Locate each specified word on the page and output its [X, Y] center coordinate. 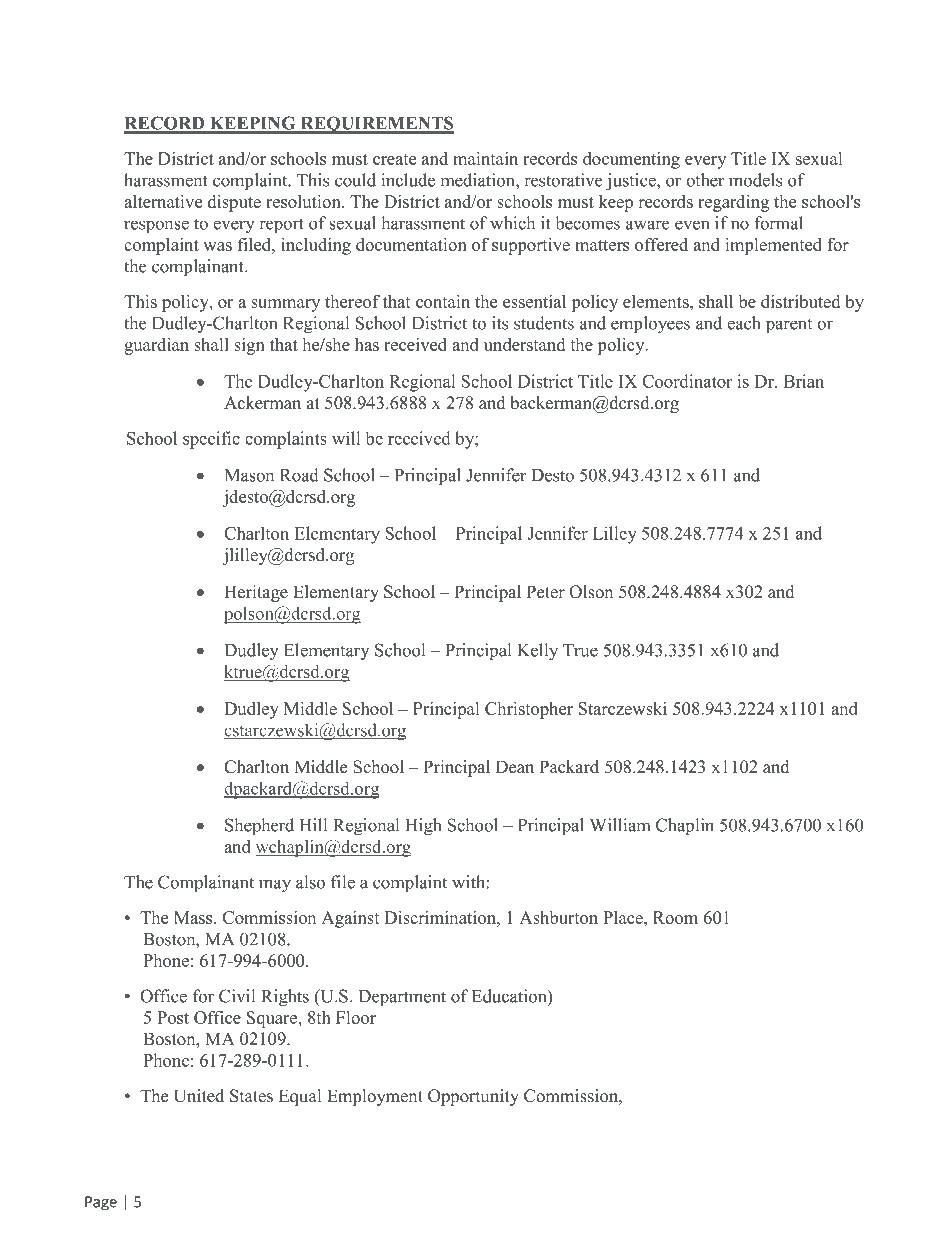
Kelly [537, 652]
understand [524, 344]
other [705, 180]
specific [211, 440]
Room [675, 917]
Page [101, 1203]
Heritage [256, 593]
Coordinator [687, 381]
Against [350, 919]
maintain [485, 158]
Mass [194, 917]
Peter [546, 592]
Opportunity [473, 1097]
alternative [163, 201]
